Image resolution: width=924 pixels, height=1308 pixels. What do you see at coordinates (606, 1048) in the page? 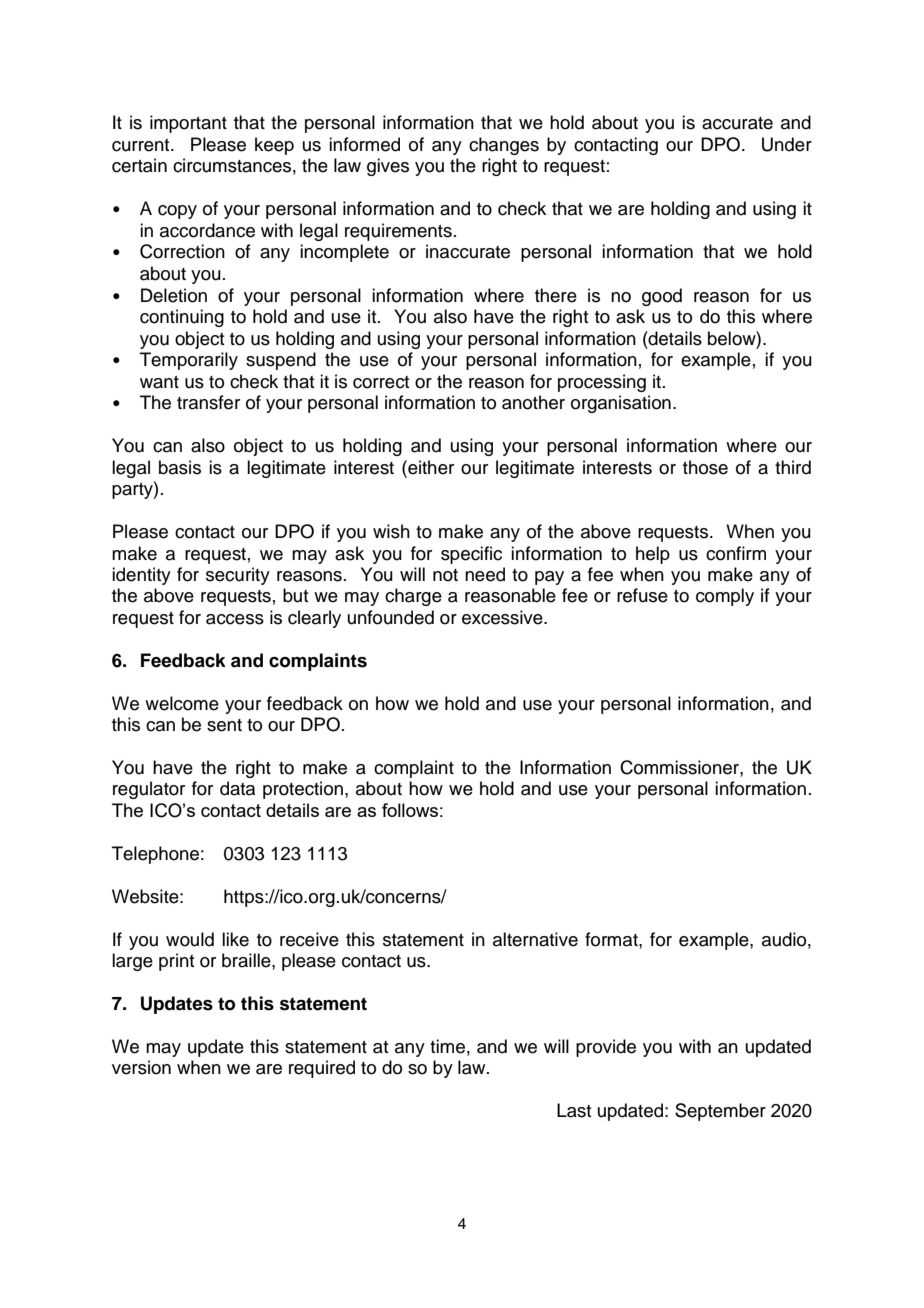
I see `provide` at bounding box center [606, 1048].
